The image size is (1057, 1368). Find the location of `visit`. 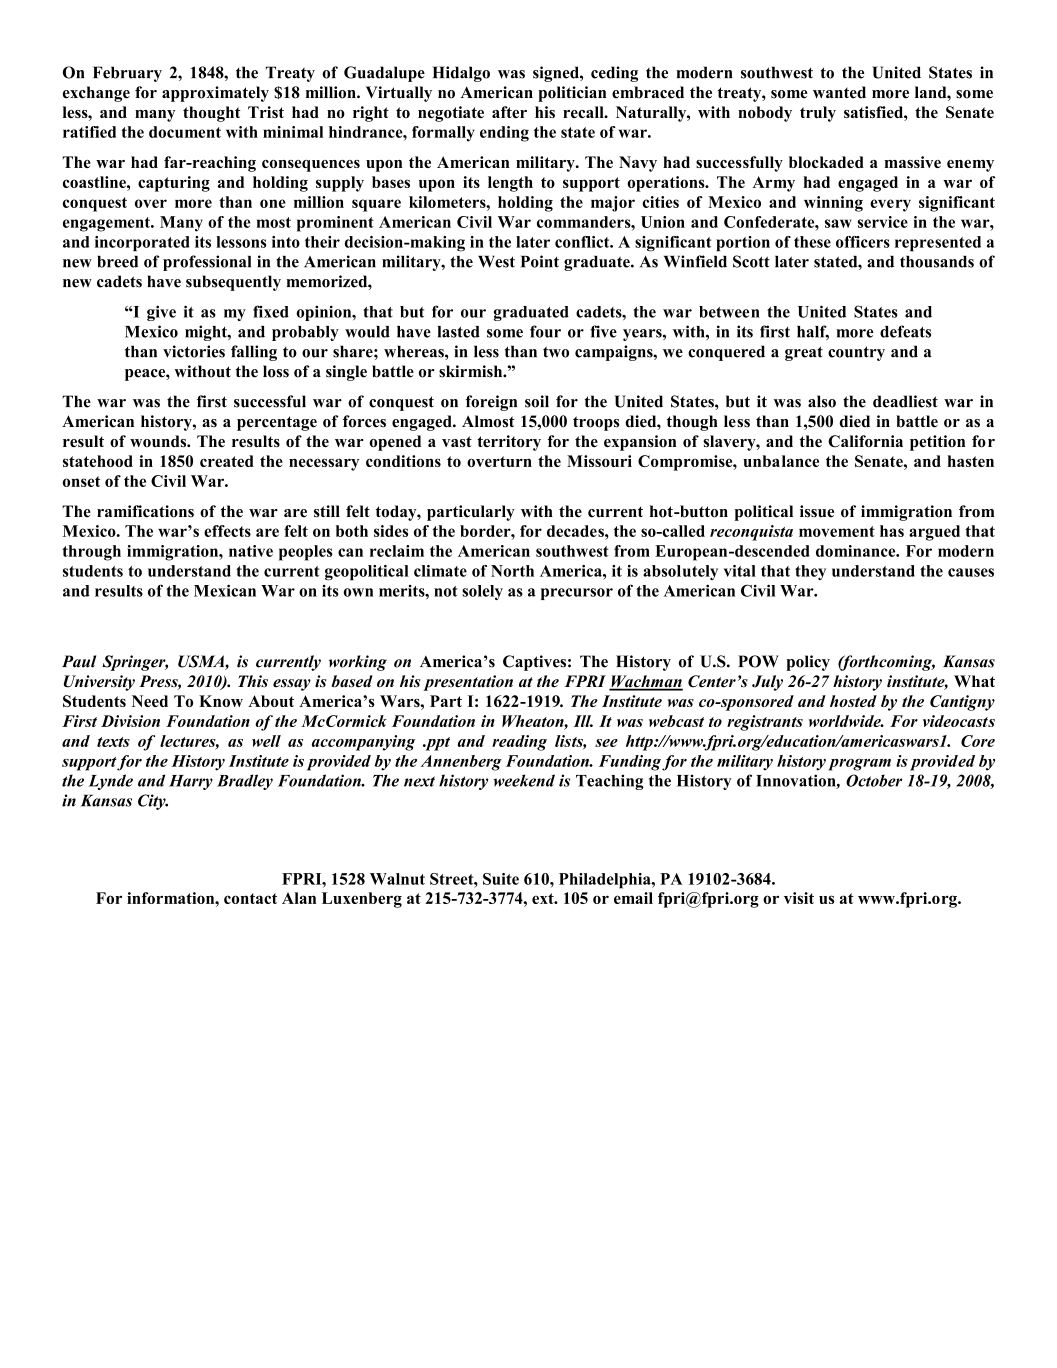

visit is located at coordinates (799, 898).
